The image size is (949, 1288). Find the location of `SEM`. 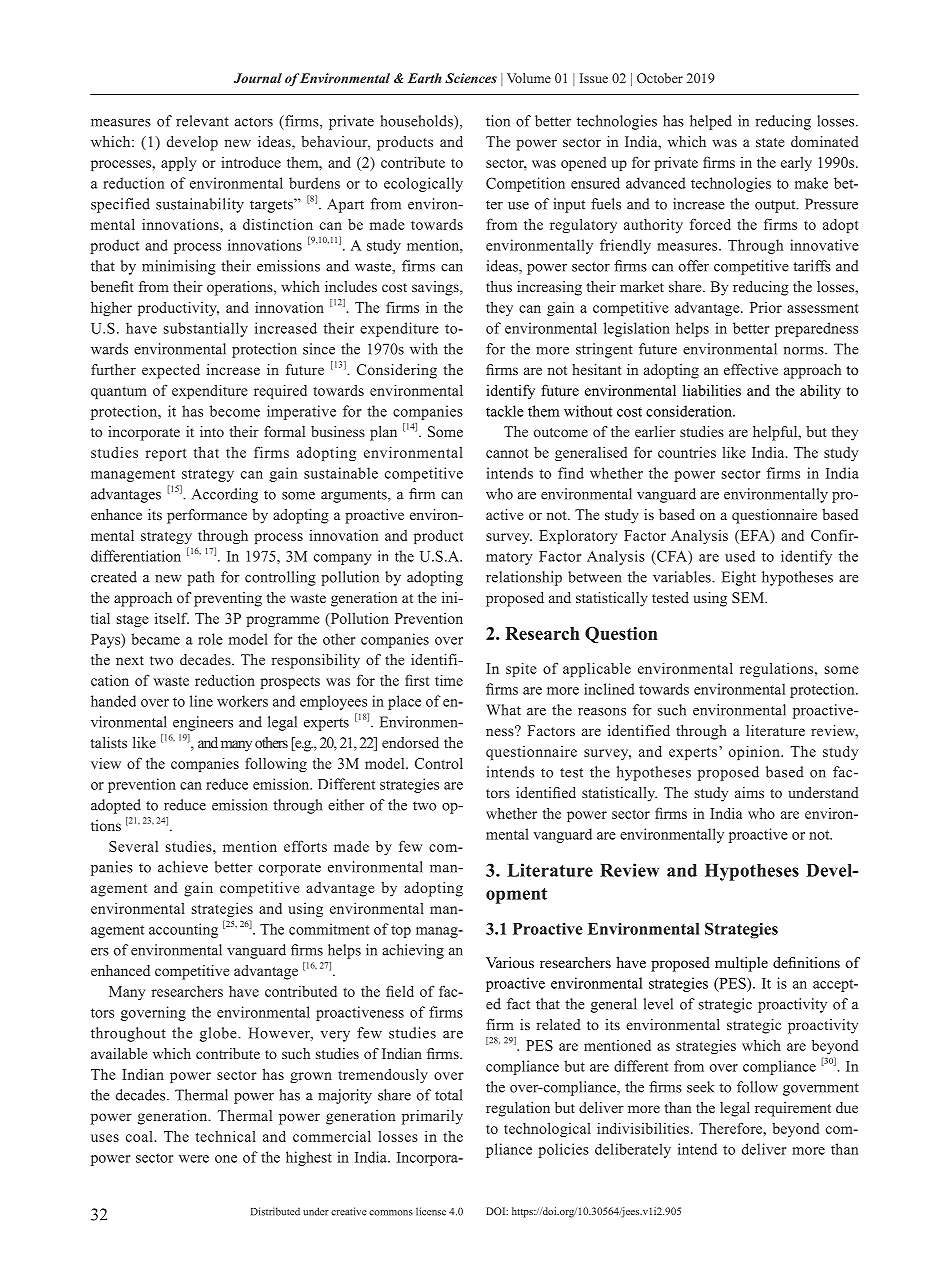

SEM is located at coordinates (749, 597).
